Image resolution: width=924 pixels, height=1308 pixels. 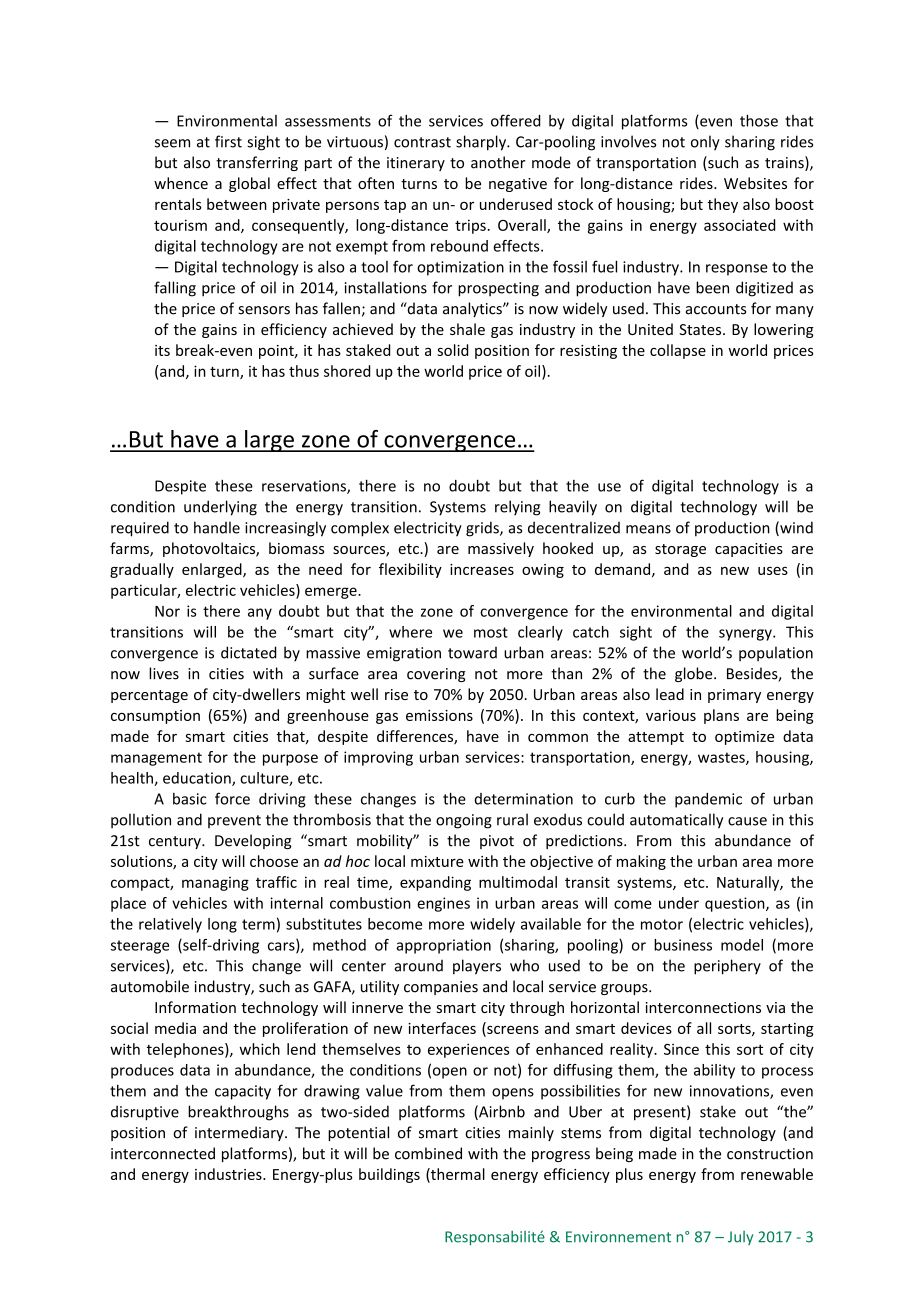 What do you see at coordinates (428, 1153) in the page?
I see `combined` at bounding box center [428, 1153].
